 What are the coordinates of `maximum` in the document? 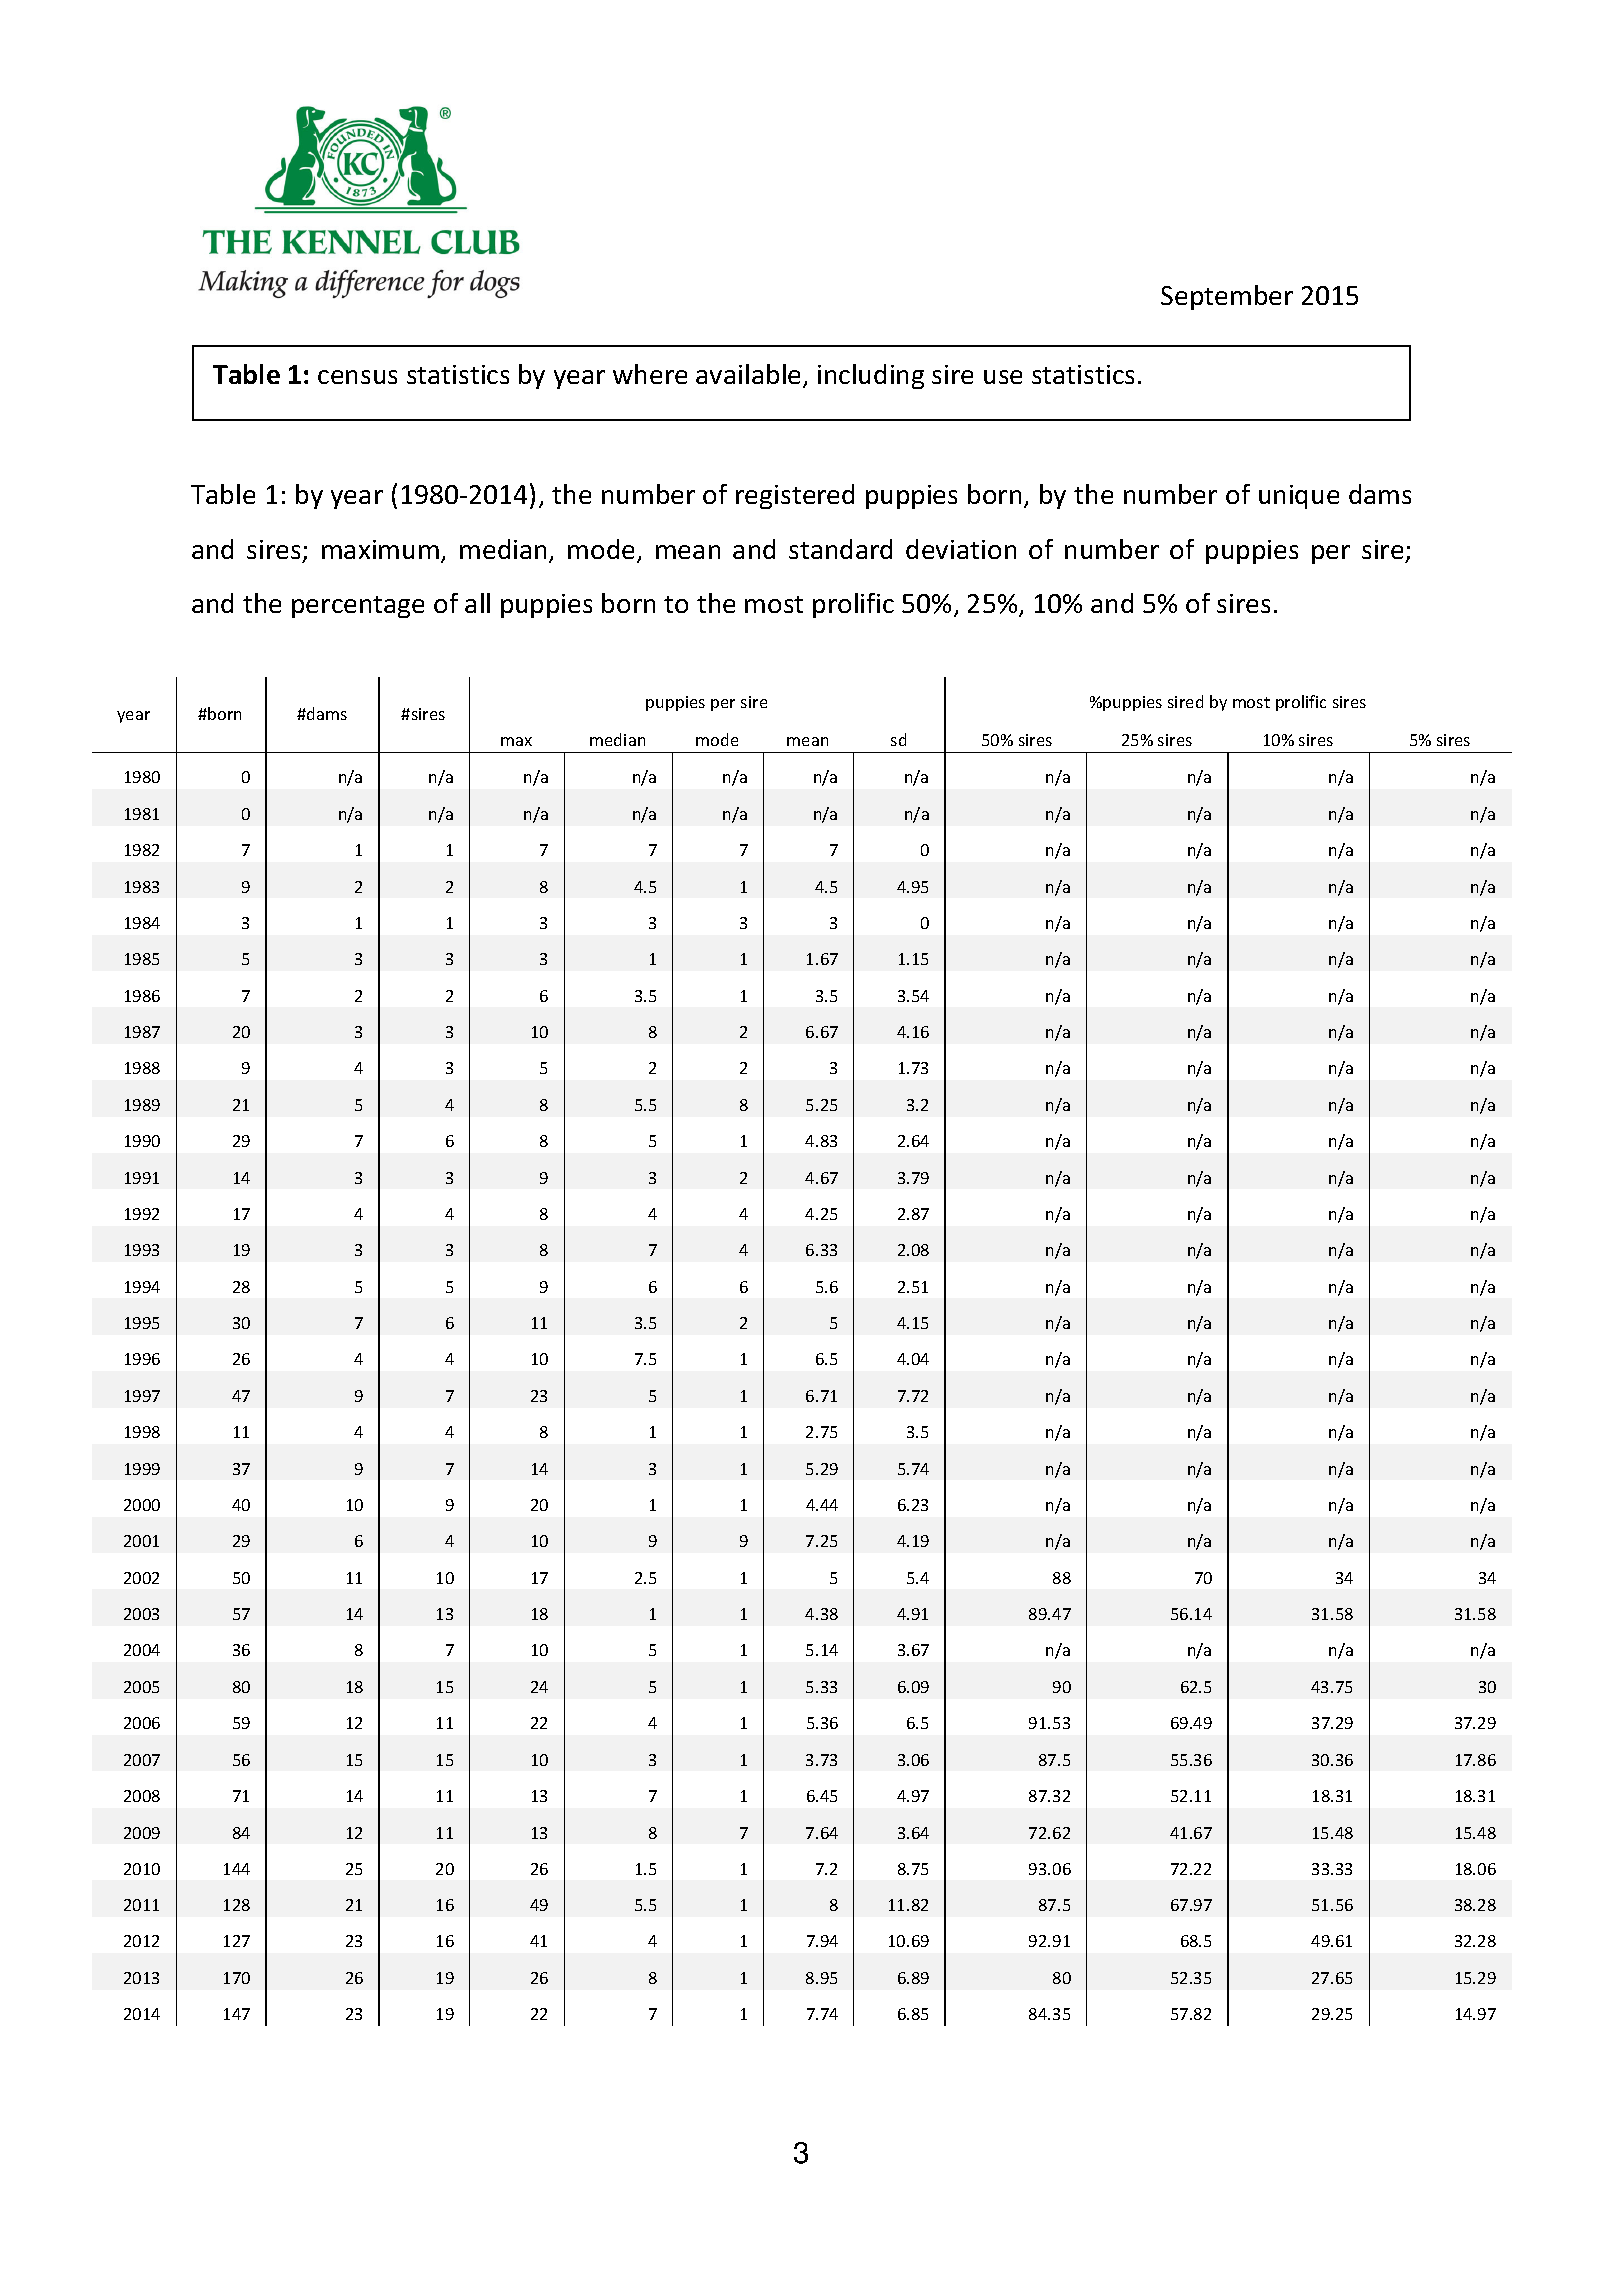 It's located at (380, 549).
